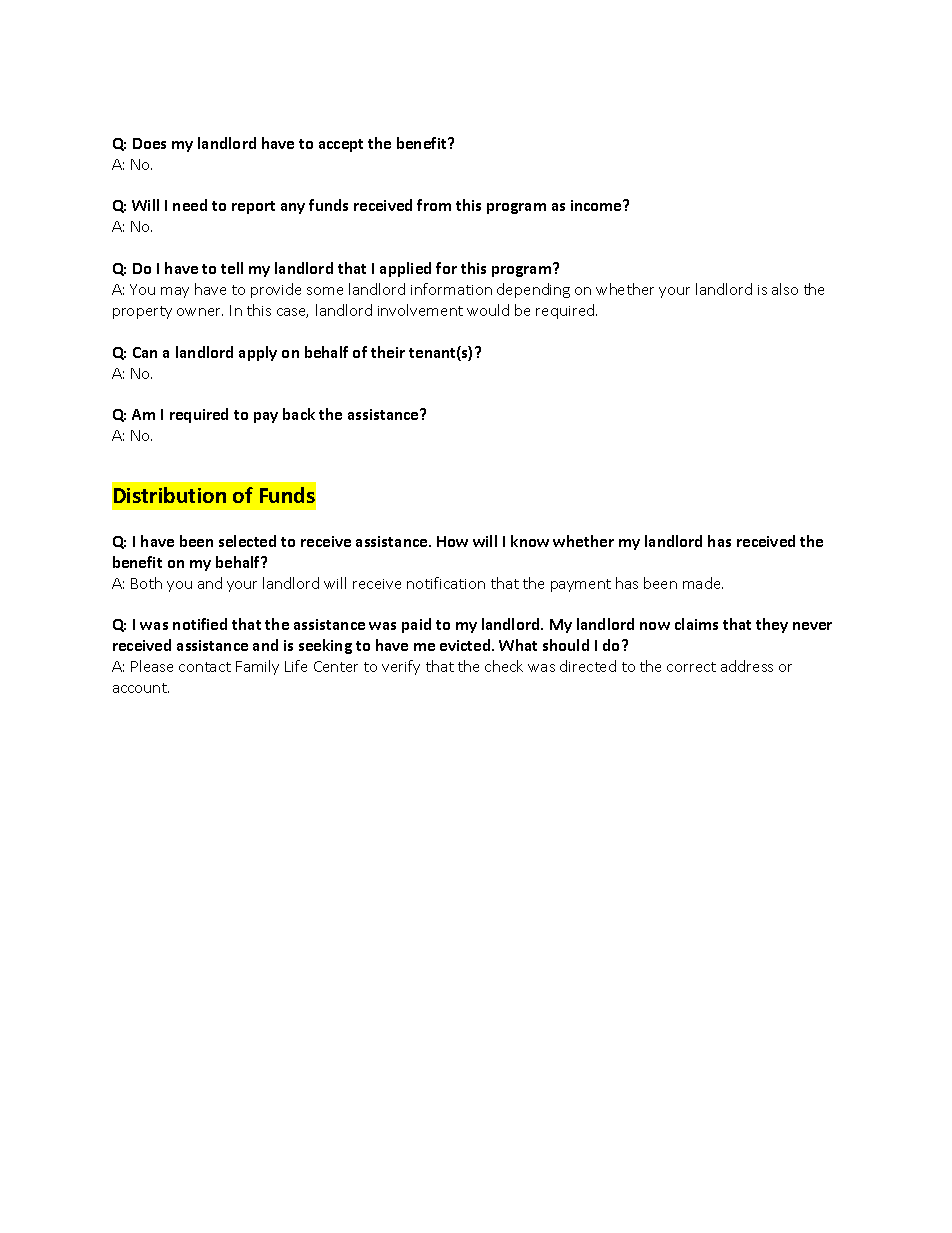 Image resolution: width=952 pixels, height=1233 pixels. Describe the element at coordinates (451, 289) in the screenshot. I see `information` at that location.
